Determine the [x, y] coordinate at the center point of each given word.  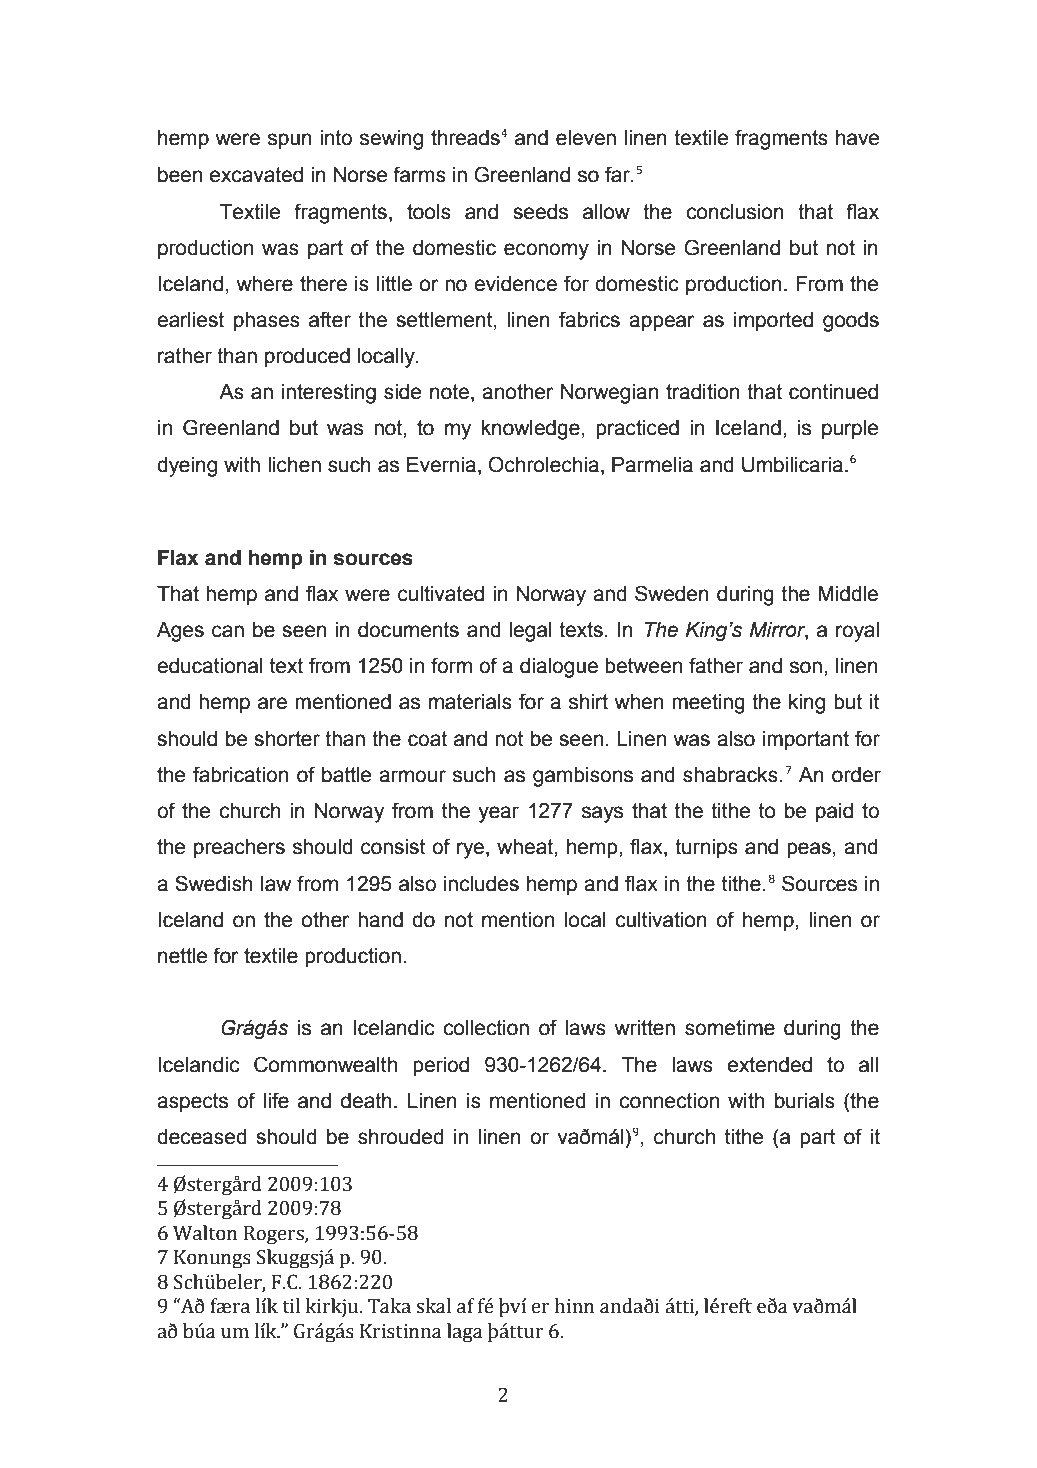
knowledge [531, 430]
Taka [389, 1306]
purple [850, 430]
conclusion [735, 212]
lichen [294, 465]
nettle [182, 956]
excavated [256, 175]
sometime [730, 1028]
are [272, 703]
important [806, 741]
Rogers [275, 1235]
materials [470, 702]
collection [486, 1028]
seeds [540, 212]
